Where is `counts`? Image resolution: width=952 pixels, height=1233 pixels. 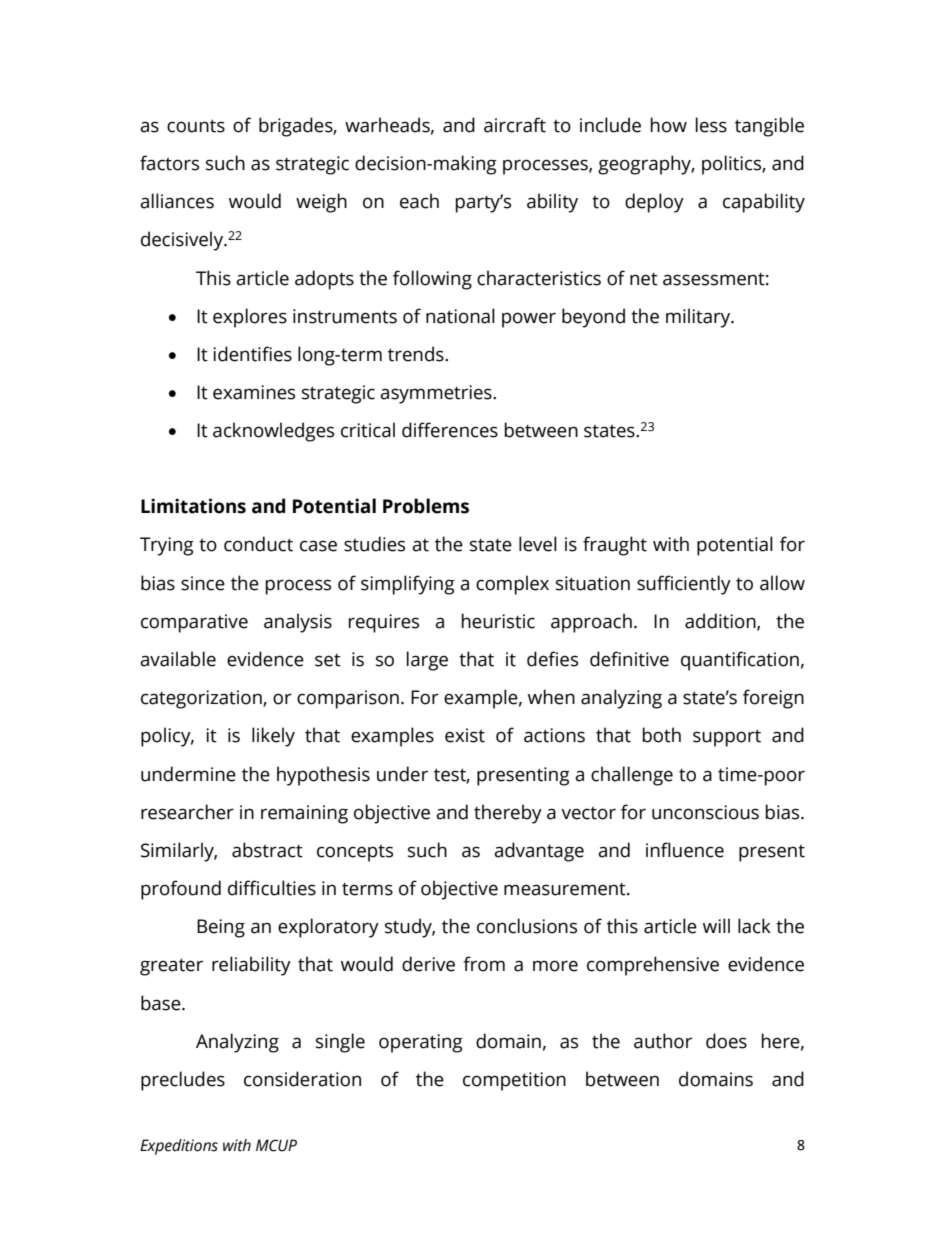 counts is located at coordinates (196, 126).
